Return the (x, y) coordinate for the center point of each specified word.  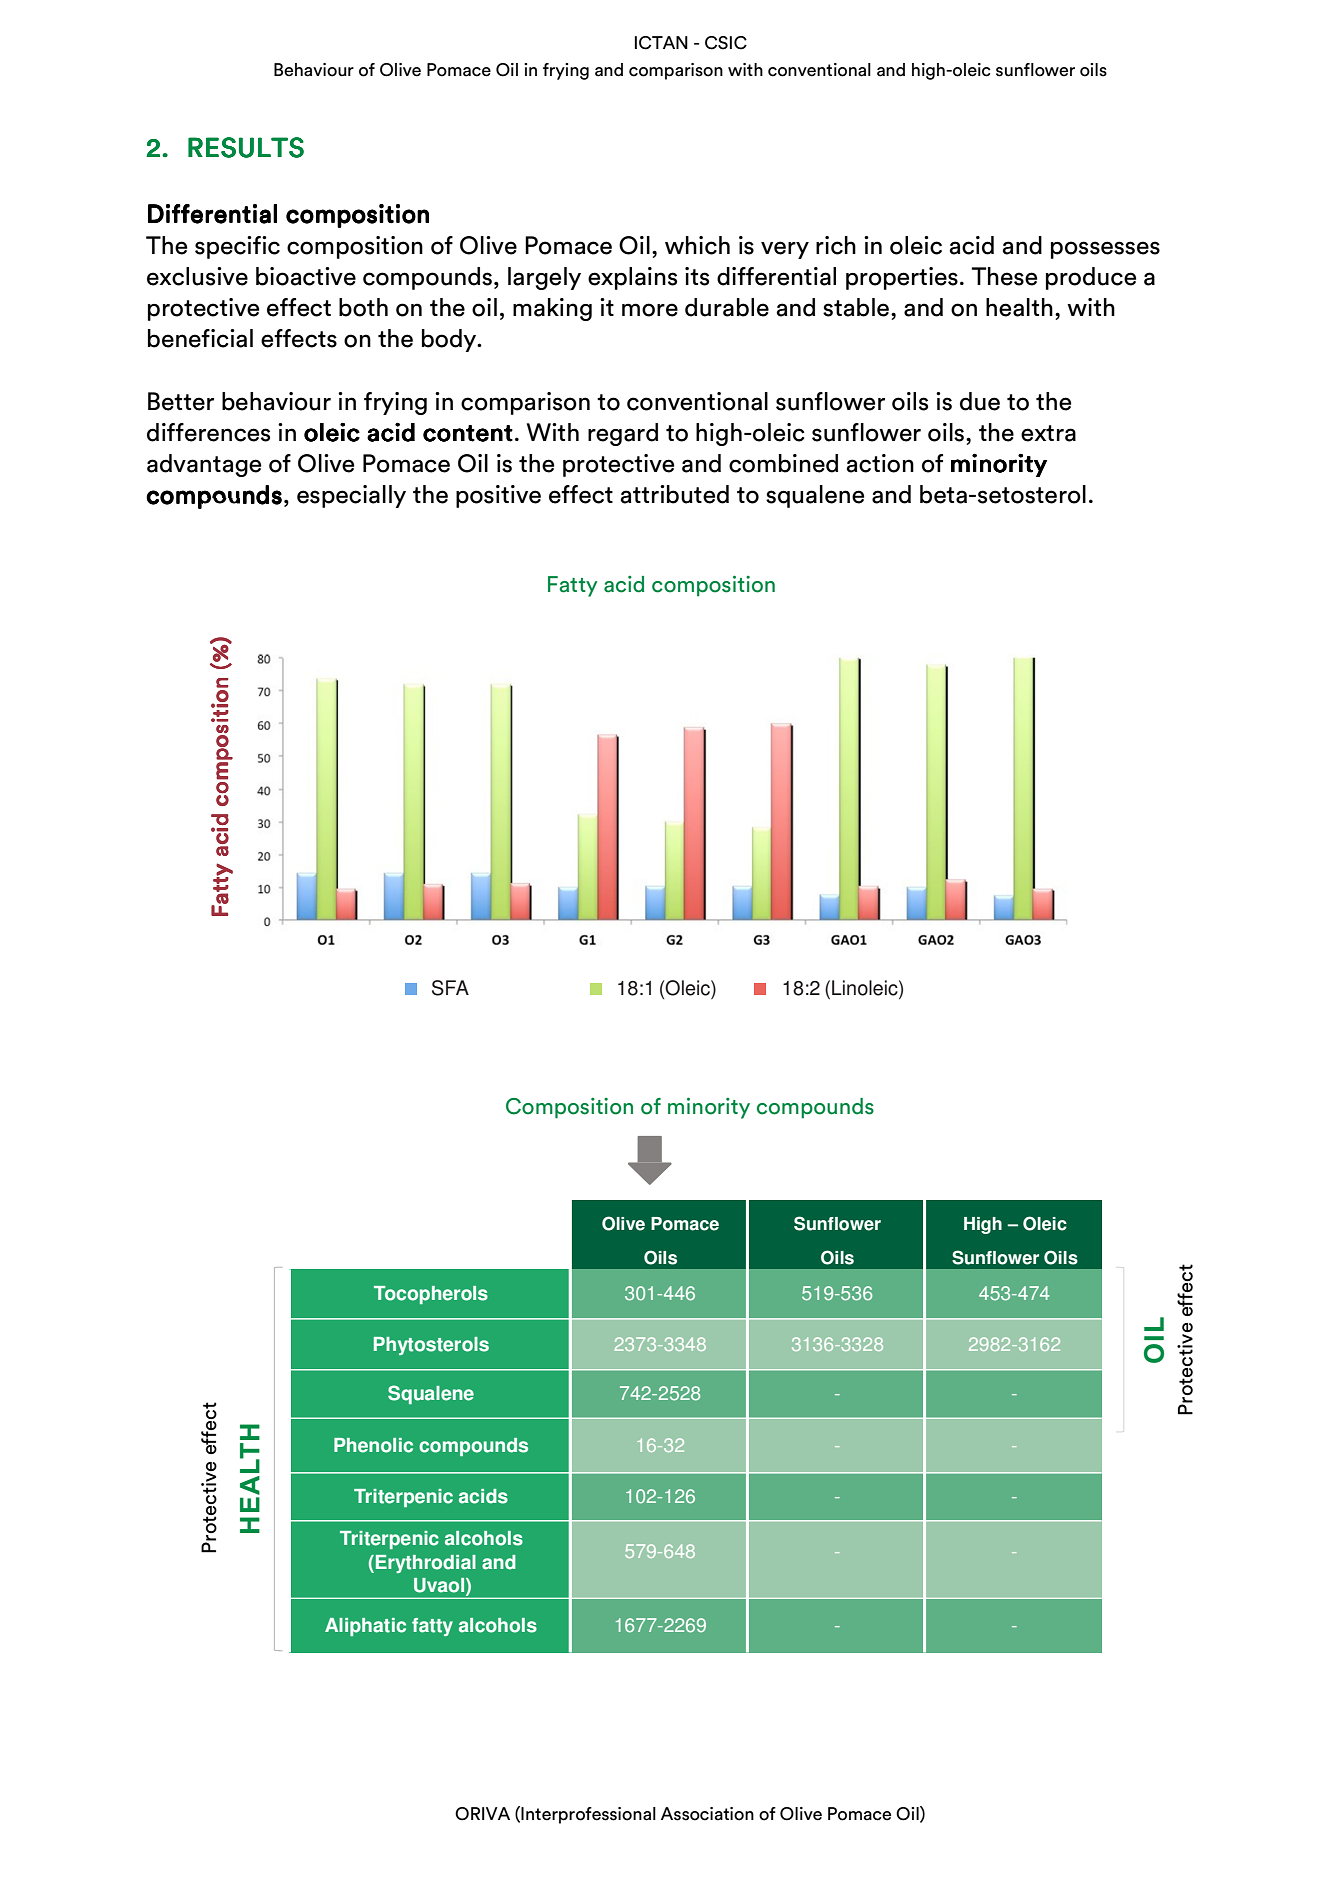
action (880, 463)
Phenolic (373, 1445)
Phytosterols (431, 1346)
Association (707, 1814)
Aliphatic (365, 1627)
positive (498, 496)
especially (351, 496)
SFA (450, 988)
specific (237, 247)
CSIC (726, 43)
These (1004, 276)
